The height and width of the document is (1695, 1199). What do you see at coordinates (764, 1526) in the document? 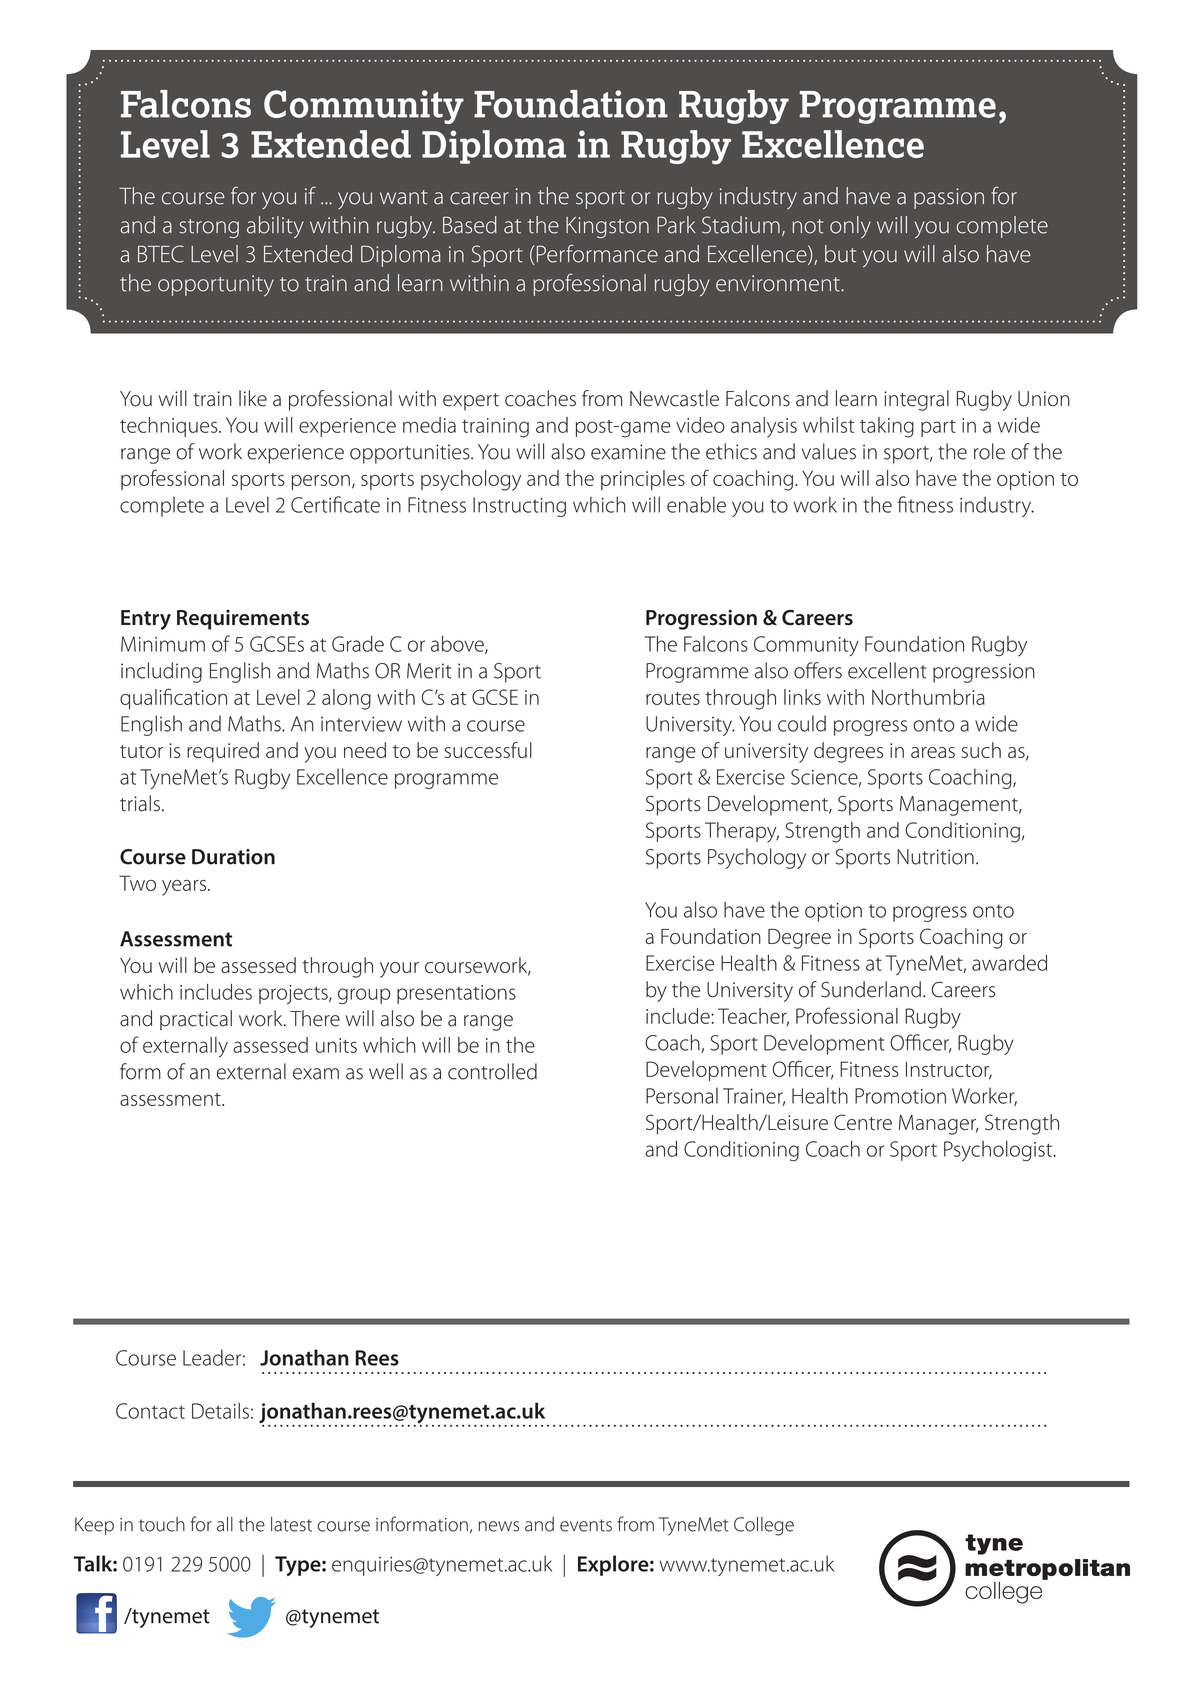
I see `College` at bounding box center [764, 1526].
